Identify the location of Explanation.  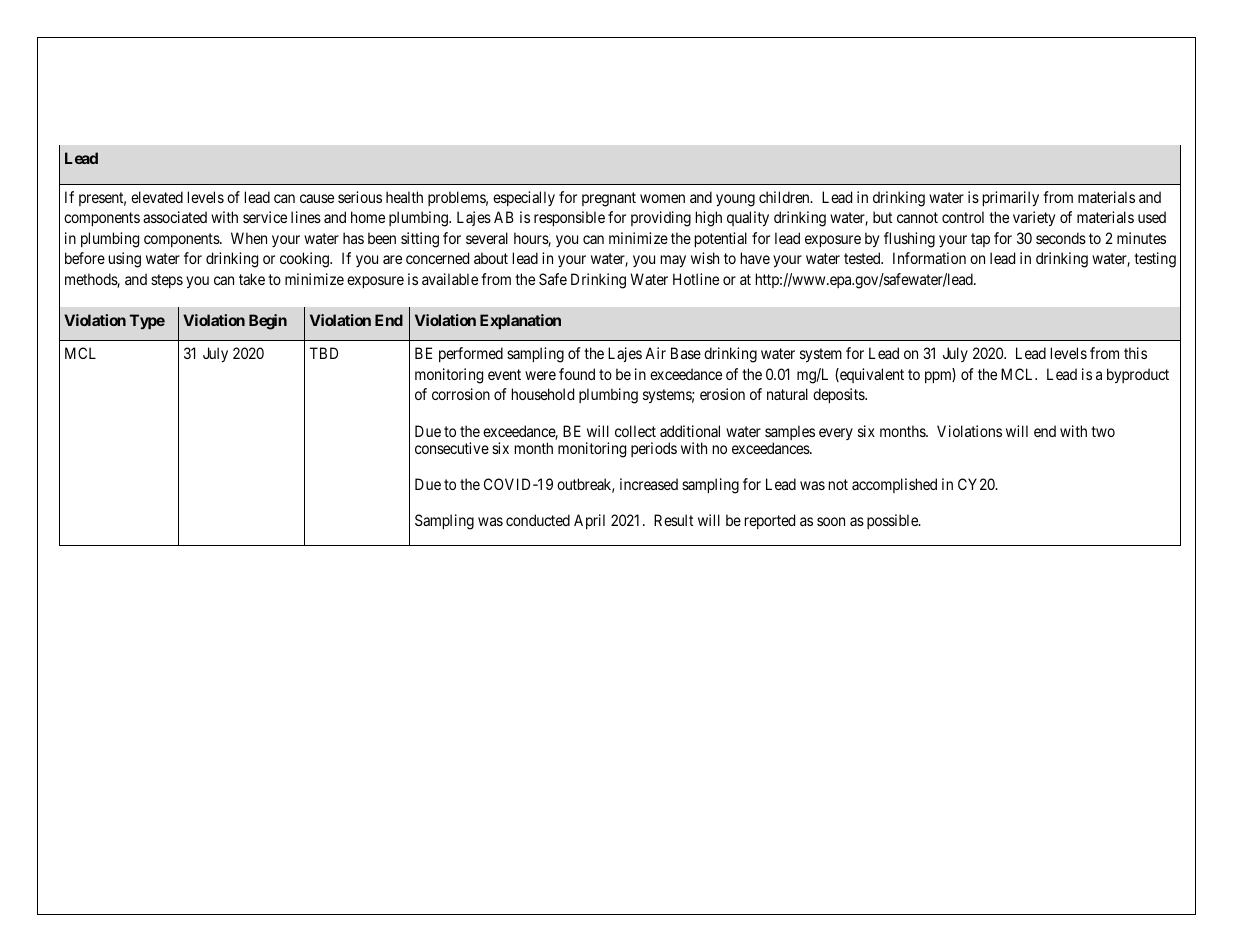
(520, 321).
